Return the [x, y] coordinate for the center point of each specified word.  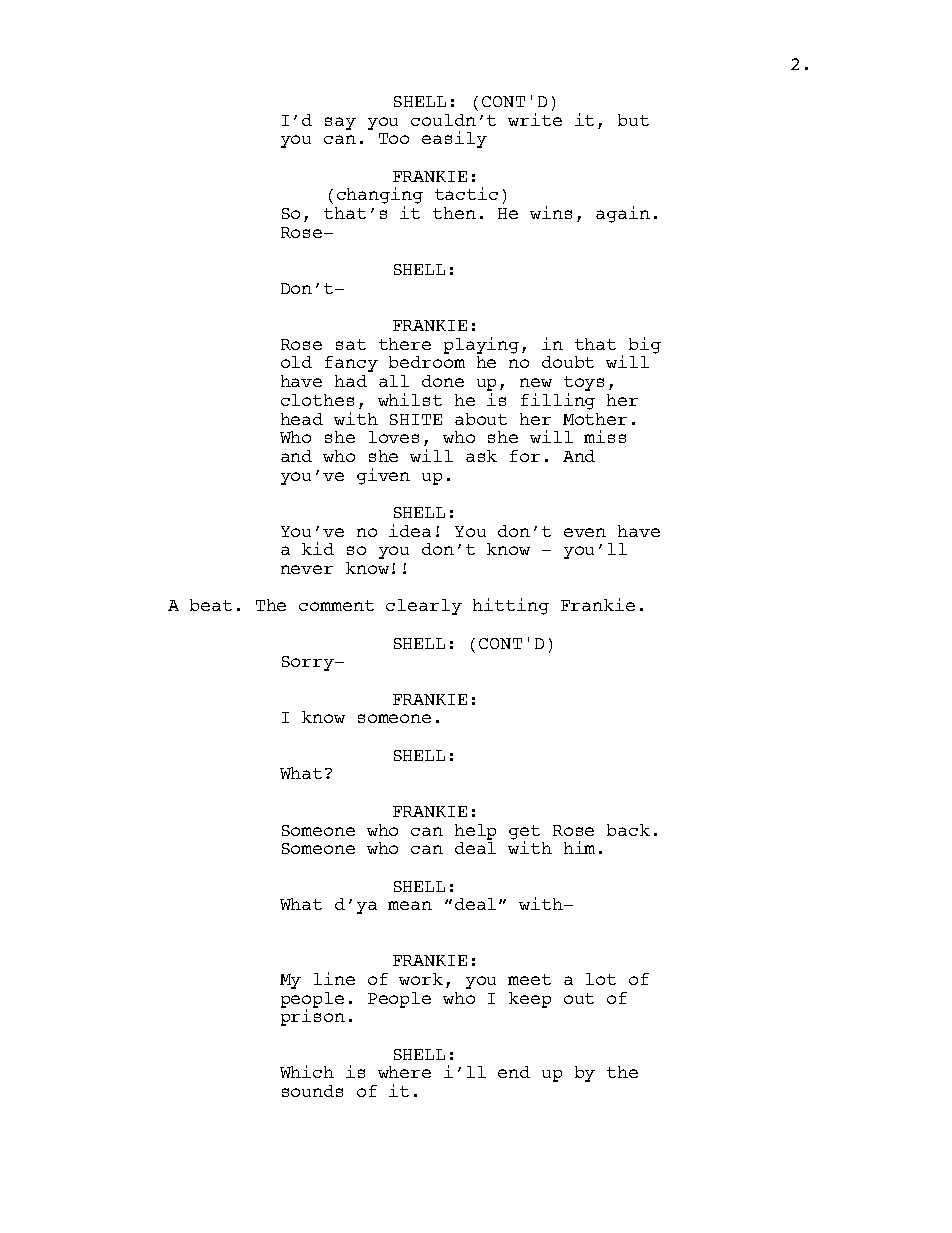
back [628, 830]
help [475, 832]
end [514, 1072]
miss [605, 436]
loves [394, 437]
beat [211, 605]
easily [454, 139]
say [340, 123]
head [302, 419]
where [404, 1072]
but [633, 120]
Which [307, 1071]
